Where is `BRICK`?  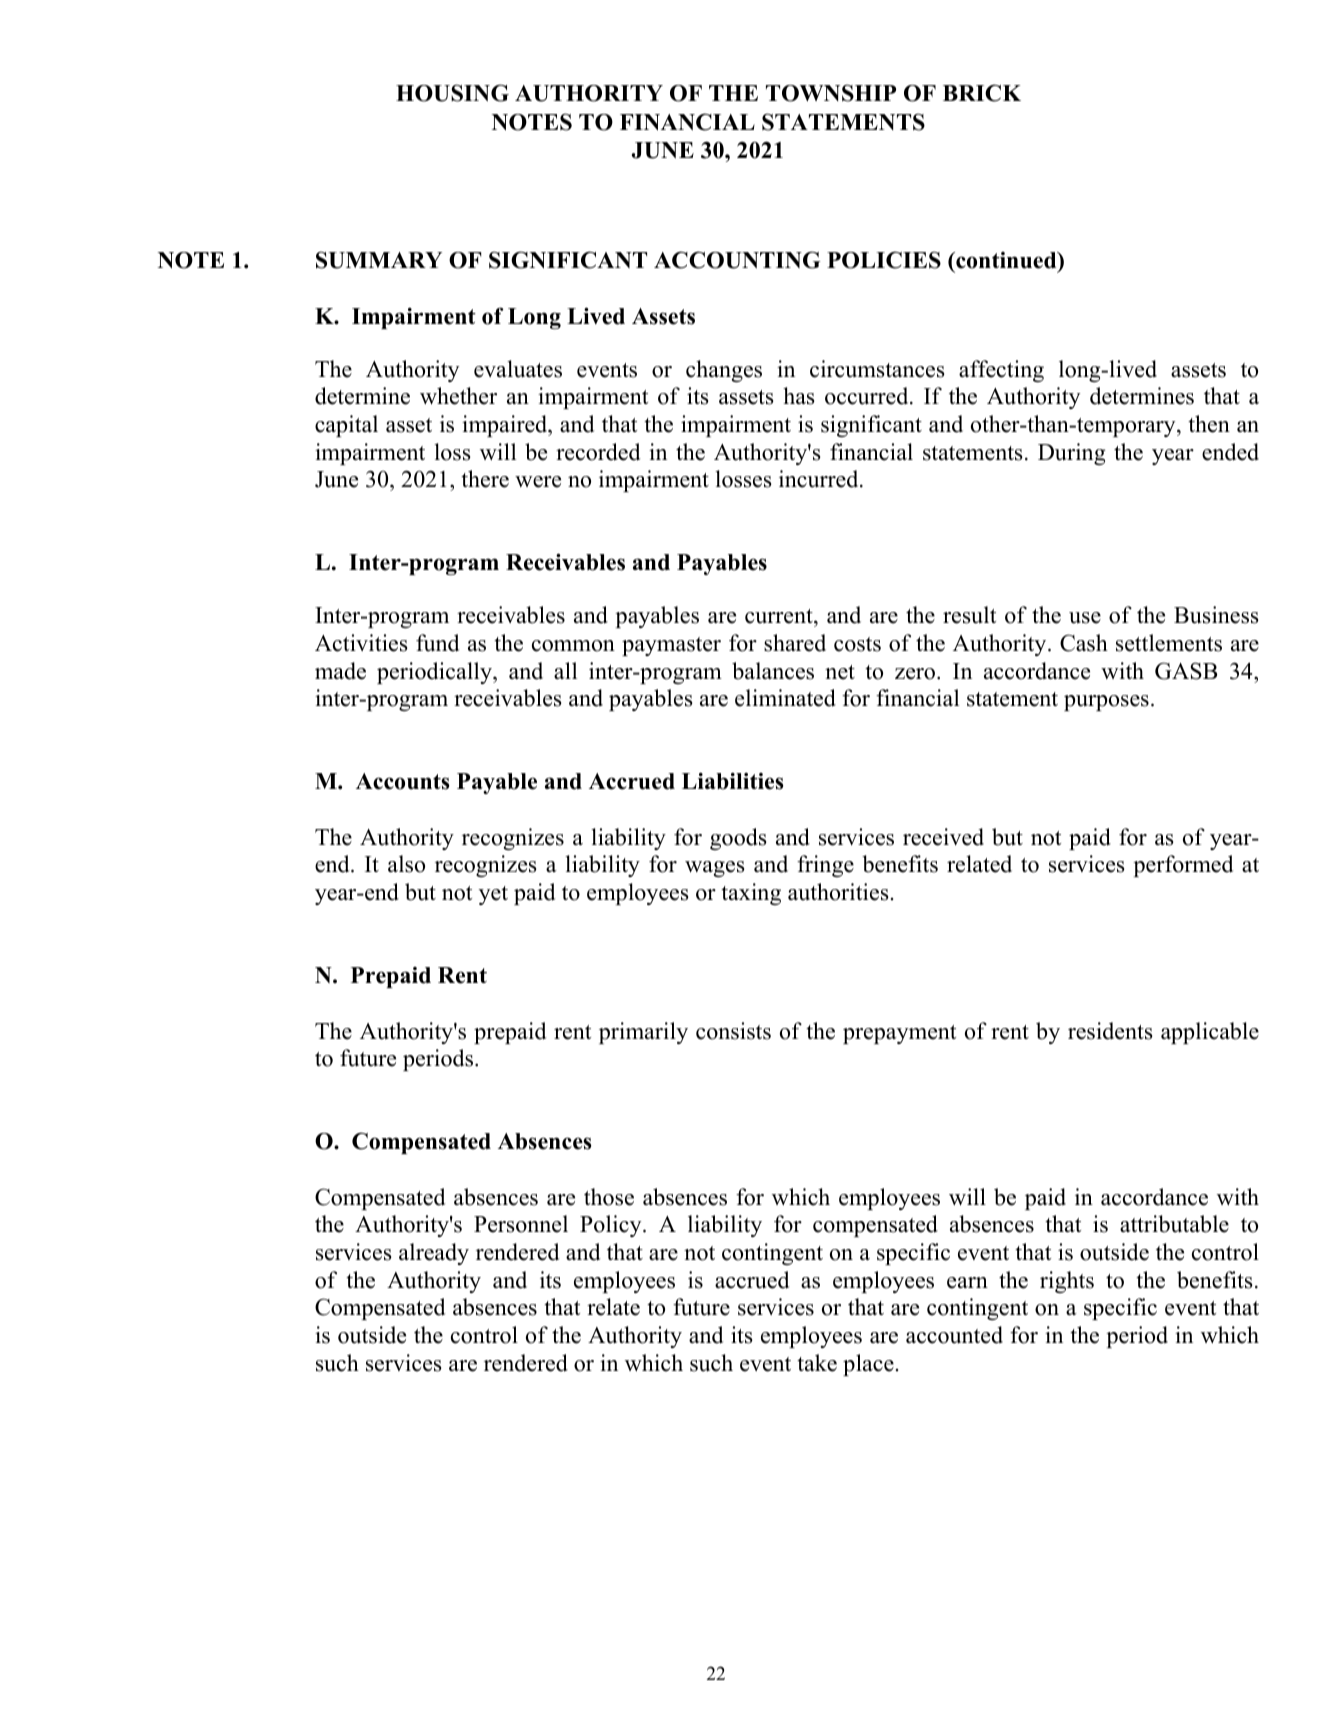
BRICK is located at coordinates (982, 93).
